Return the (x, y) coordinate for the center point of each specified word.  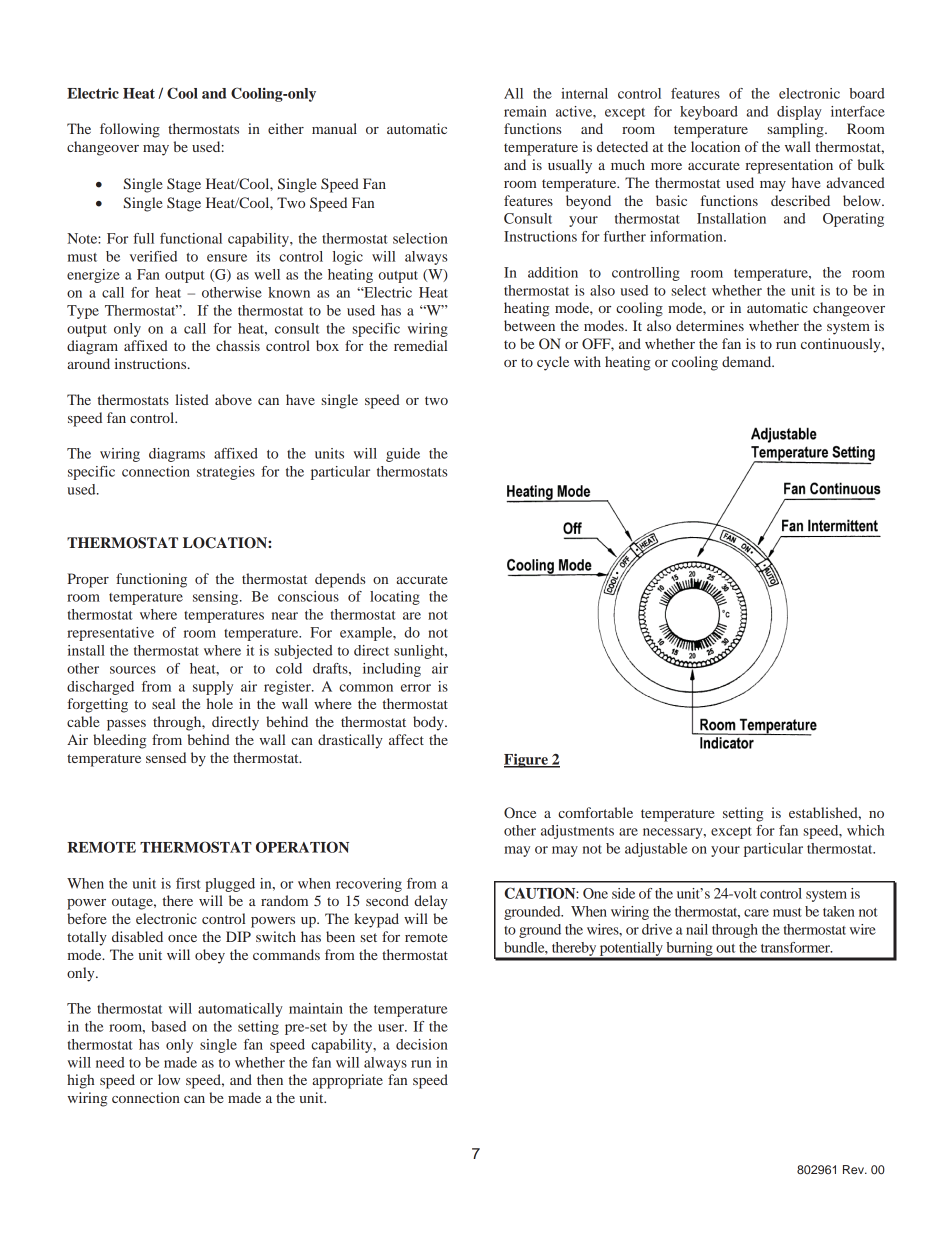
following (130, 130)
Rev (854, 1169)
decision (422, 1044)
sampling (796, 130)
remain (525, 111)
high (80, 1081)
